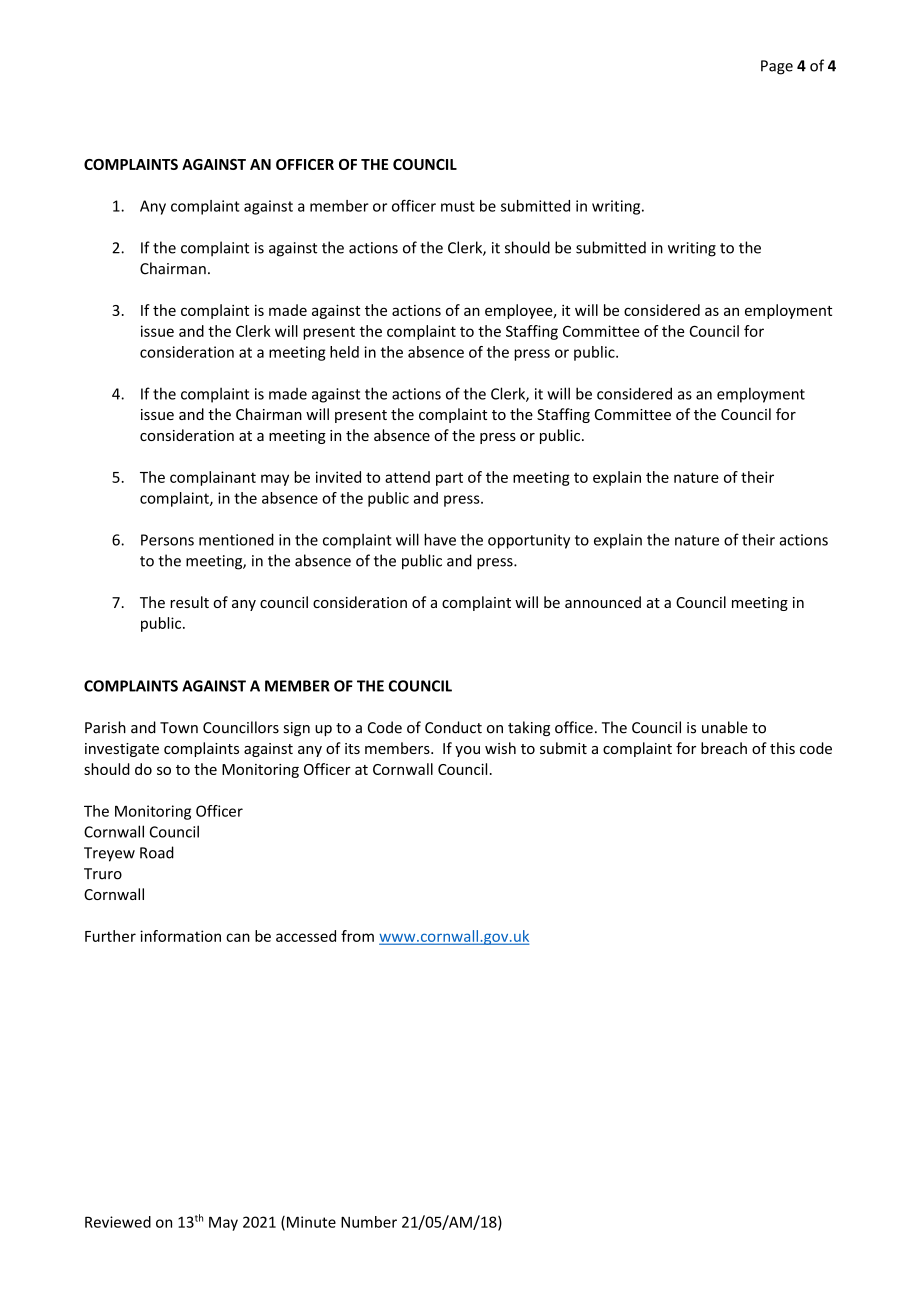 This document has width=924, height=1308. What do you see at coordinates (189, 602) in the document?
I see `result` at bounding box center [189, 602].
